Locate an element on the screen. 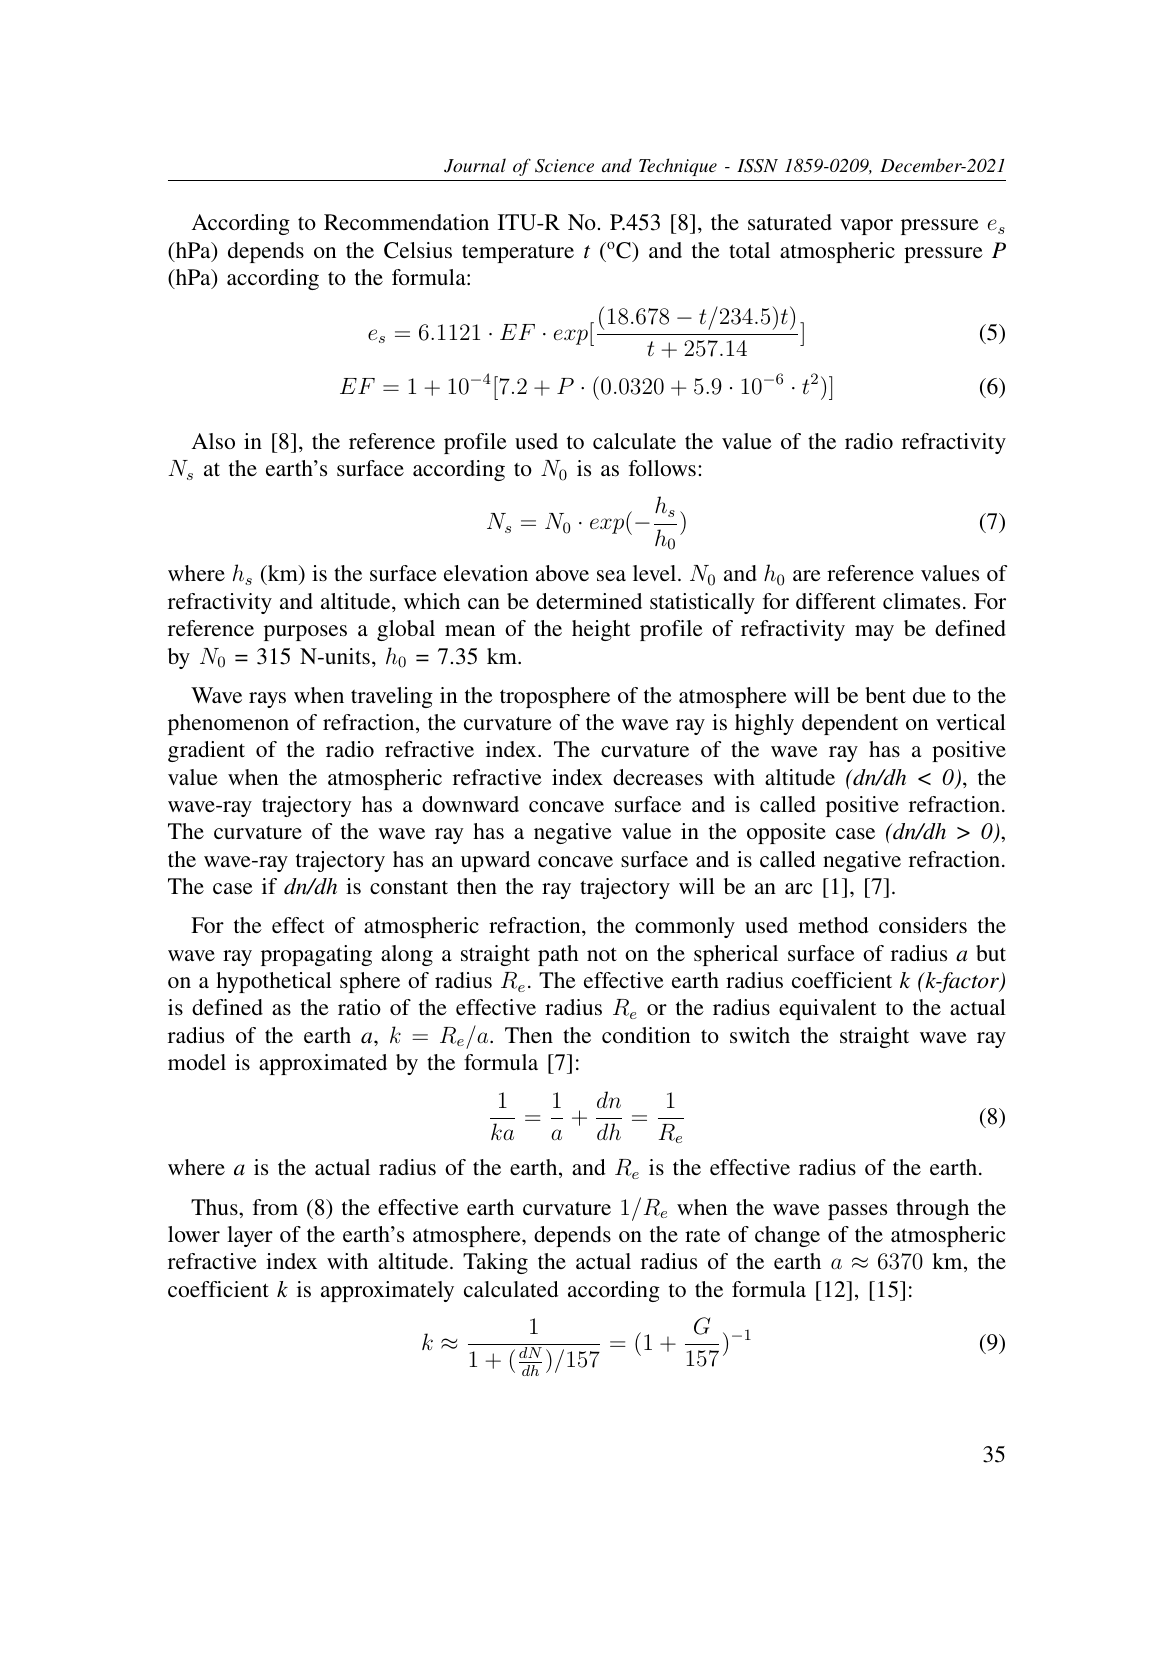 Image resolution: width=1174 pixels, height=1661 pixels. Taking is located at coordinates (495, 1263).
